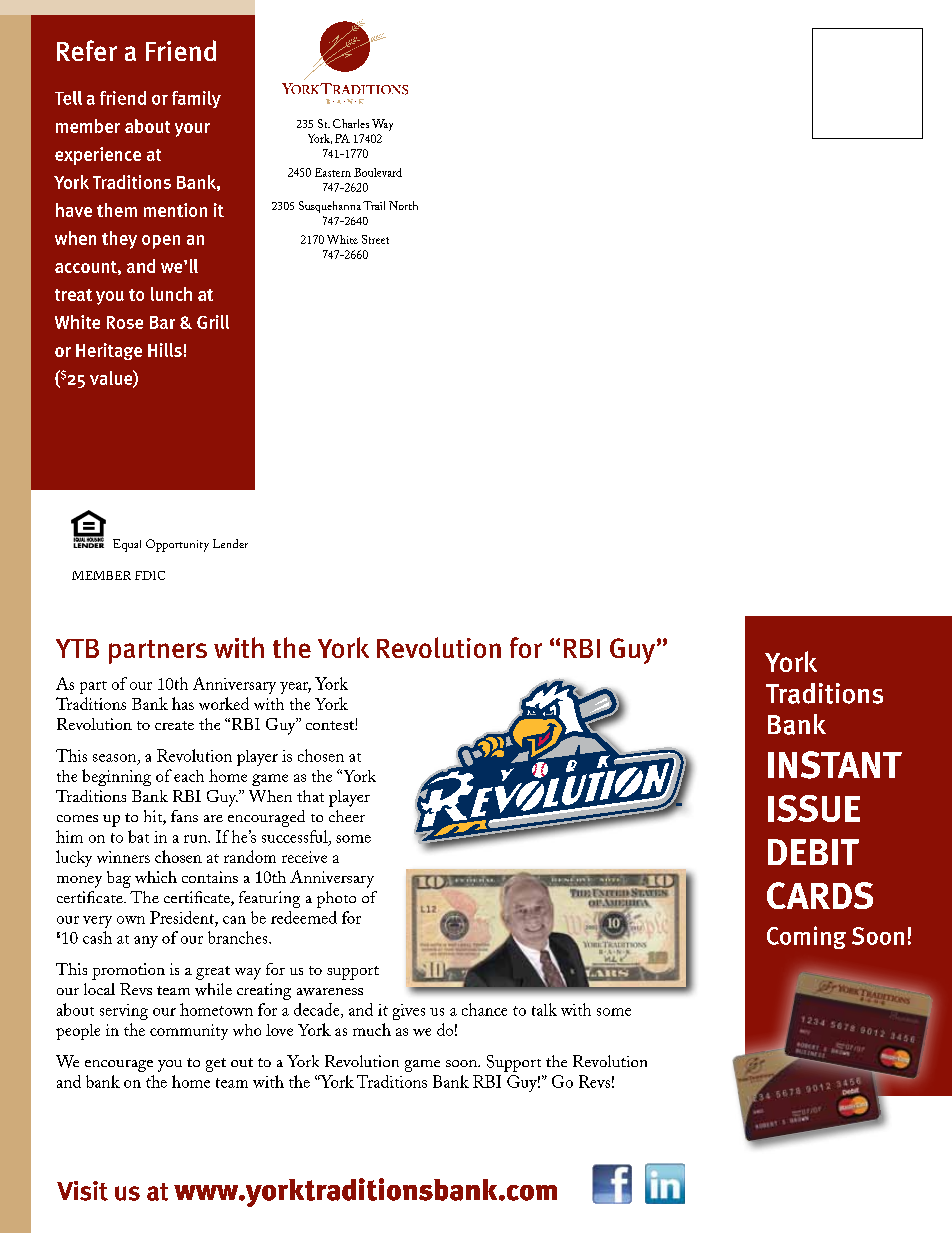 This page has height=1233, width=952. What do you see at coordinates (351, 123) in the page?
I see `Charles` at bounding box center [351, 123].
